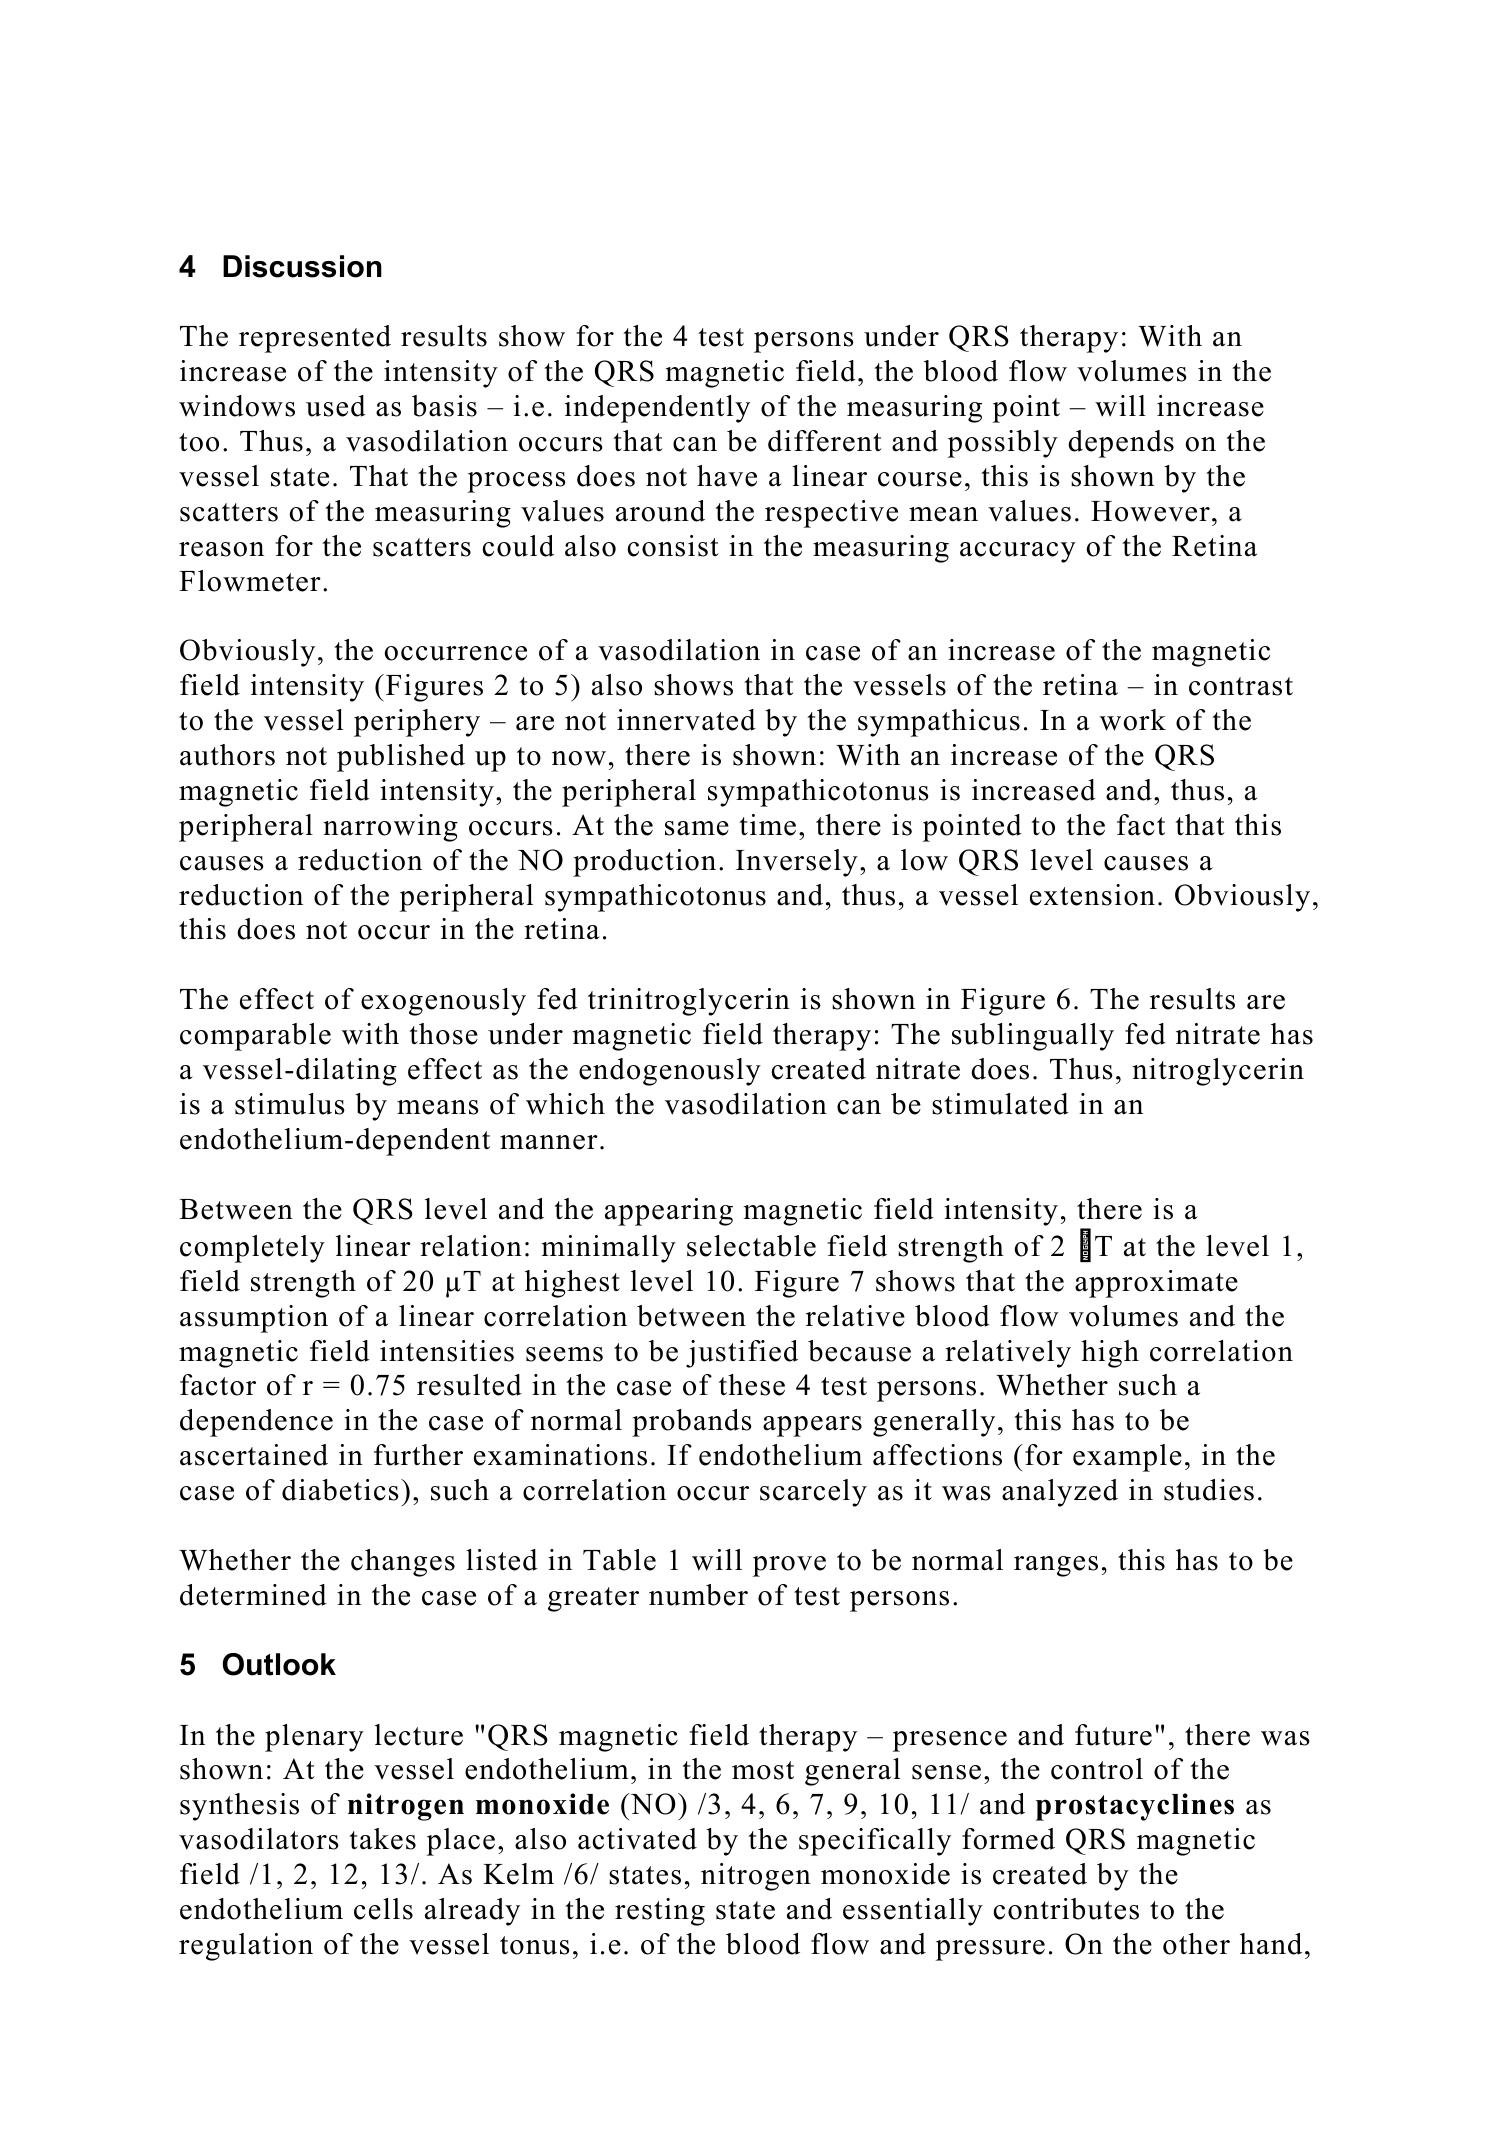  What do you see at coordinates (290, 1104) in the page?
I see `stimulus` at bounding box center [290, 1104].
